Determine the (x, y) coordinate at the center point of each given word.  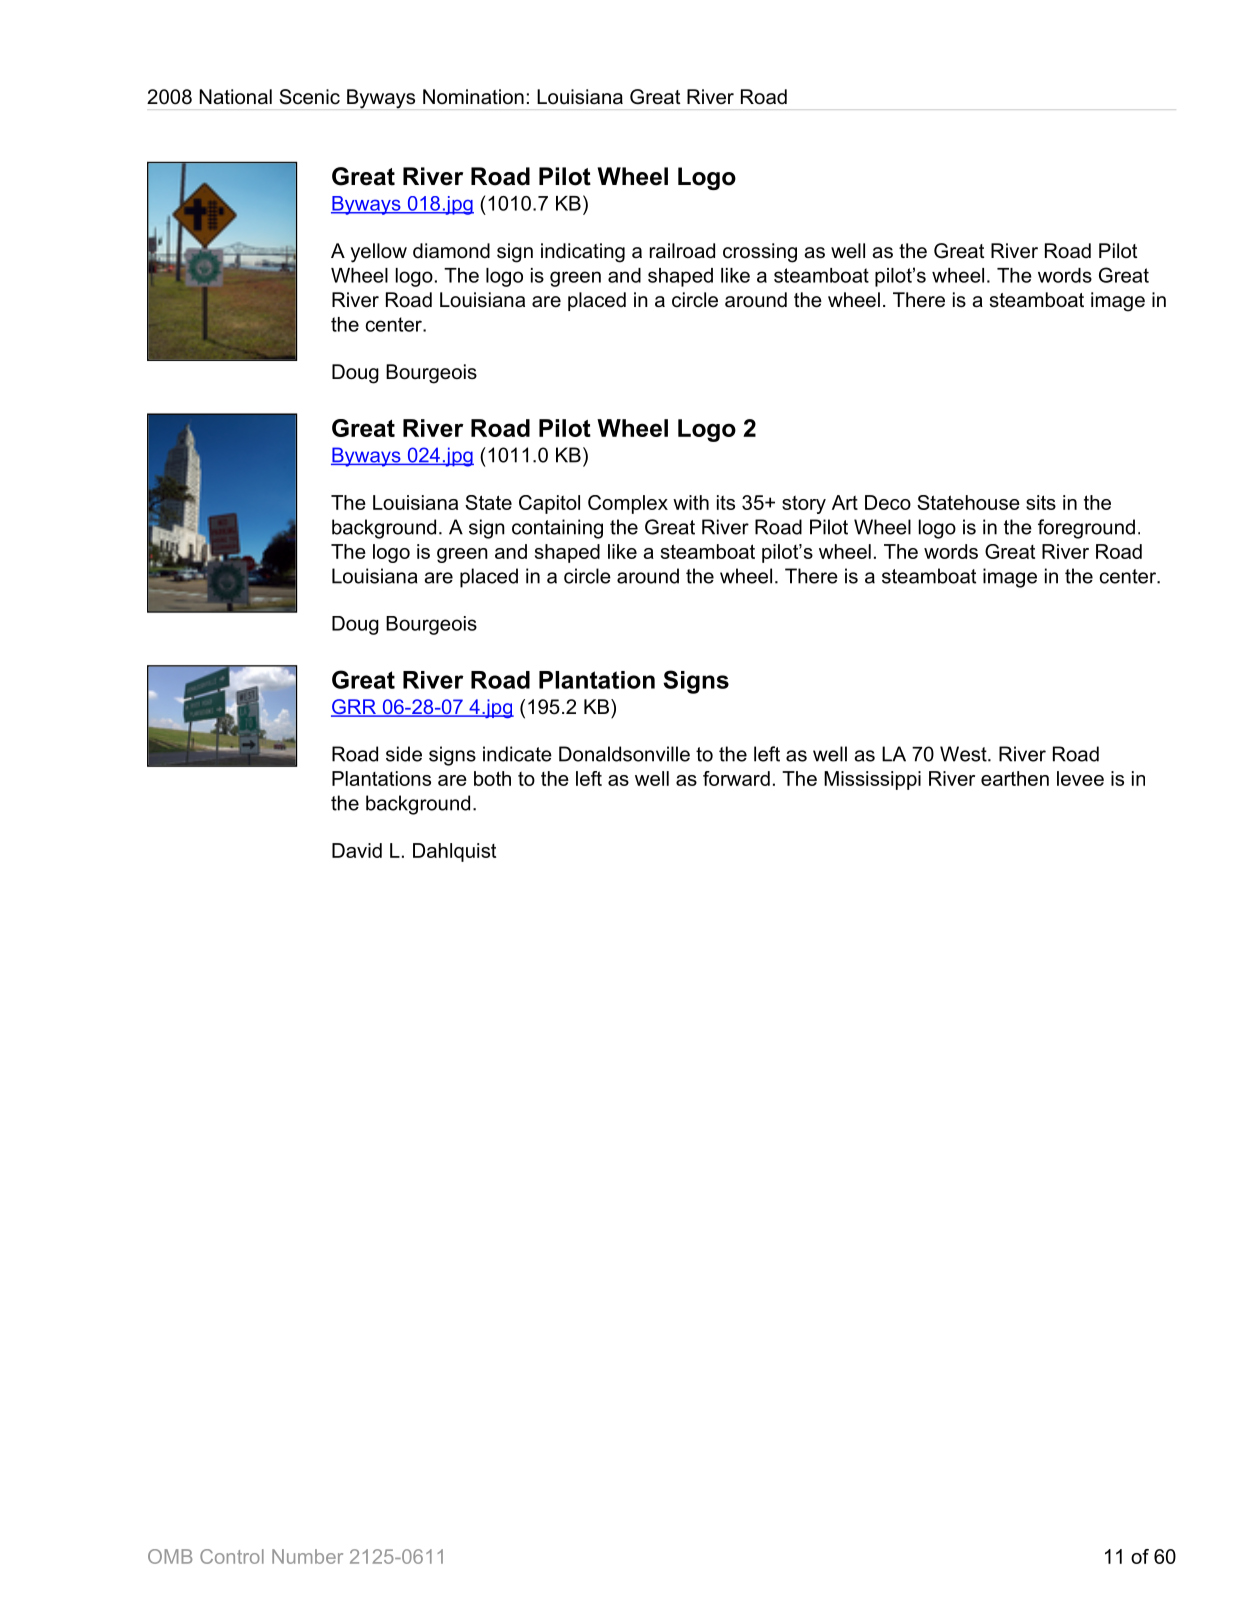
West (964, 754)
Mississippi (872, 780)
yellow (379, 253)
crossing (760, 253)
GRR (354, 708)
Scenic (309, 97)
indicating (583, 253)
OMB (170, 1556)
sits (1041, 502)
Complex (628, 504)
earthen (1015, 778)
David (357, 850)
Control (232, 1556)
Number (307, 1556)
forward (736, 778)
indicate (517, 754)
